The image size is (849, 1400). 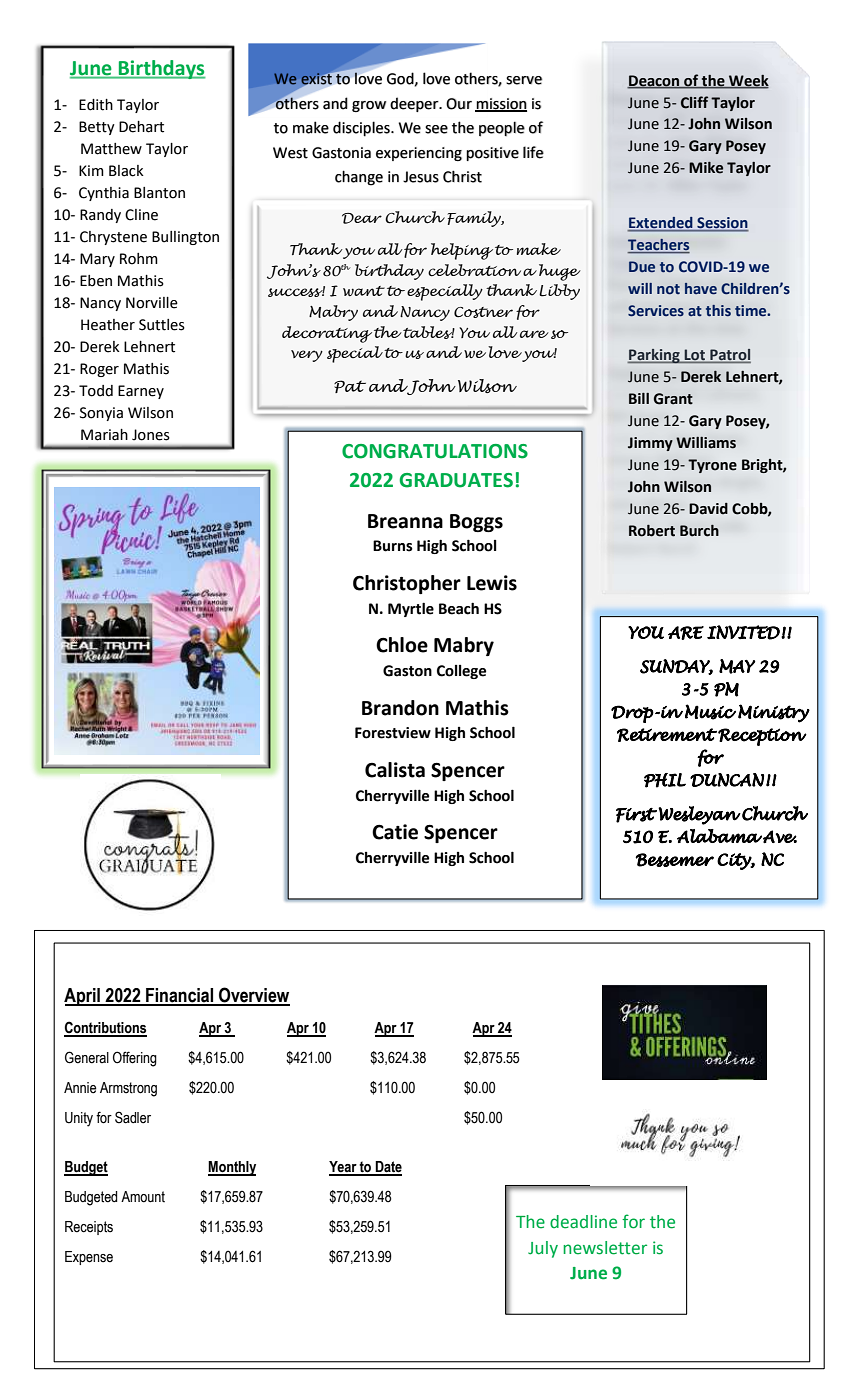 I want to click on Deacon, so click(x=654, y=81).
